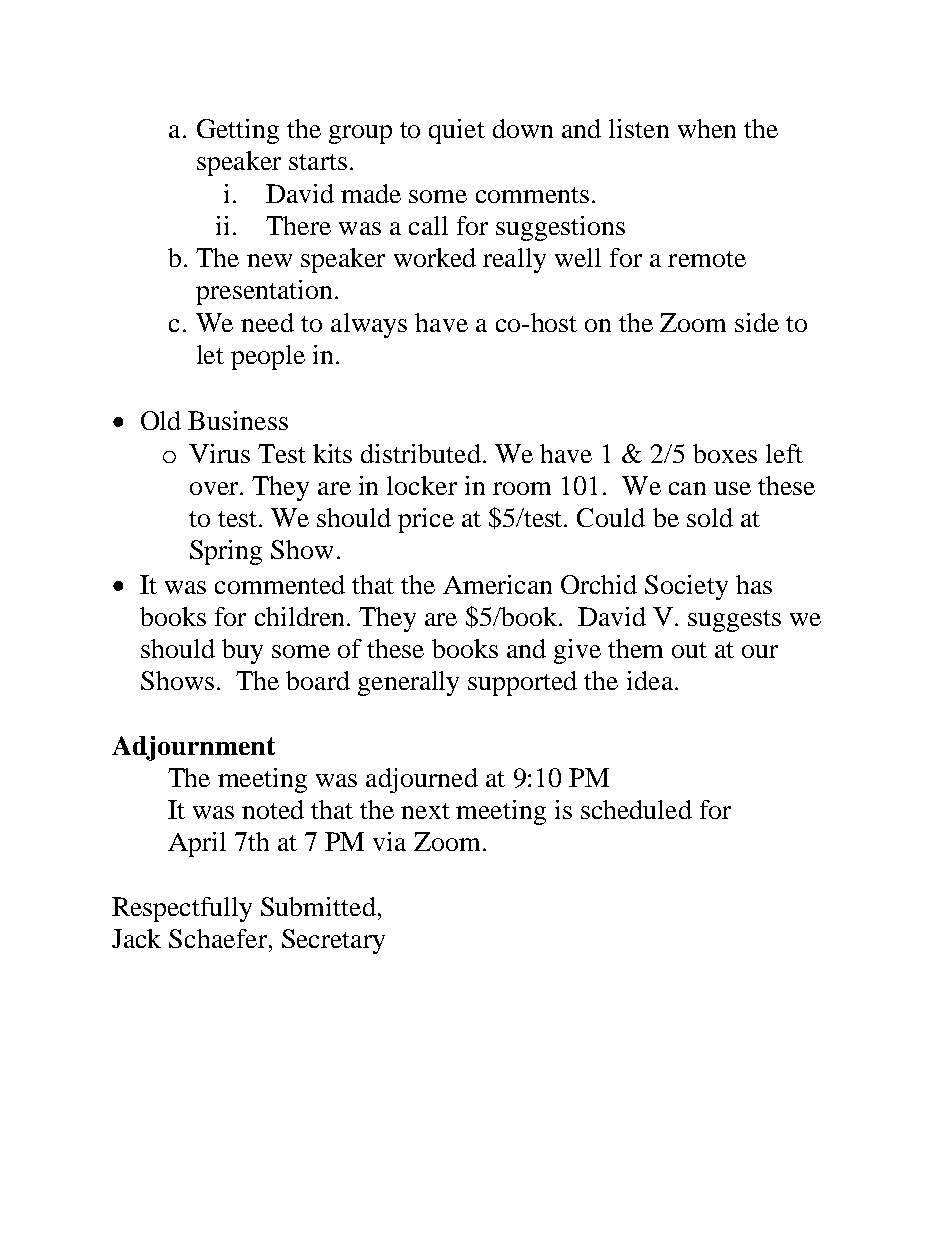 The height and width of the screenshot is (1233, 952). Describe the element at coordinates (707, 128) in the screenshot. I see `when` at that location.
